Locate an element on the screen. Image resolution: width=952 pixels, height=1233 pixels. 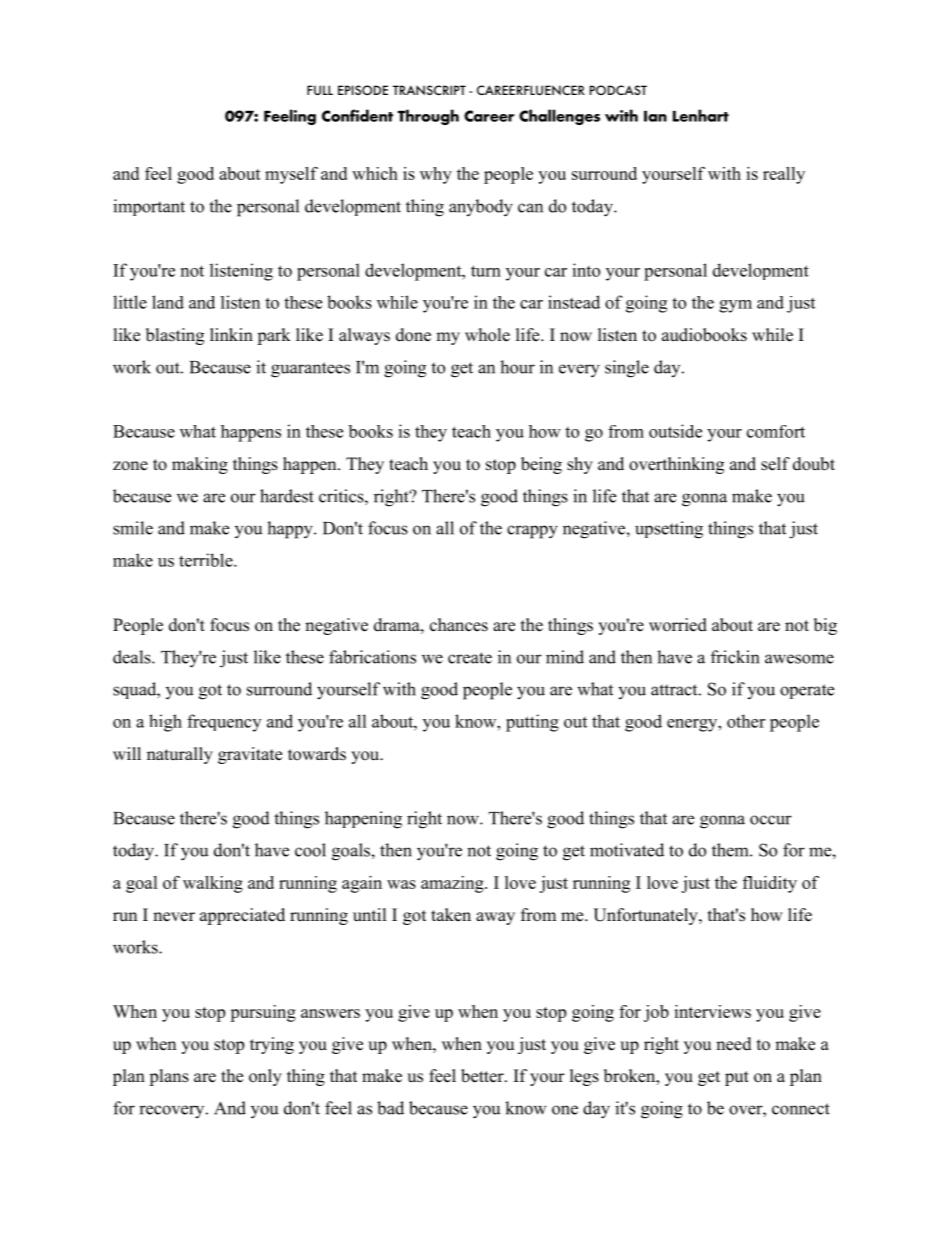
FULL is located at coordinates (320, 90).
